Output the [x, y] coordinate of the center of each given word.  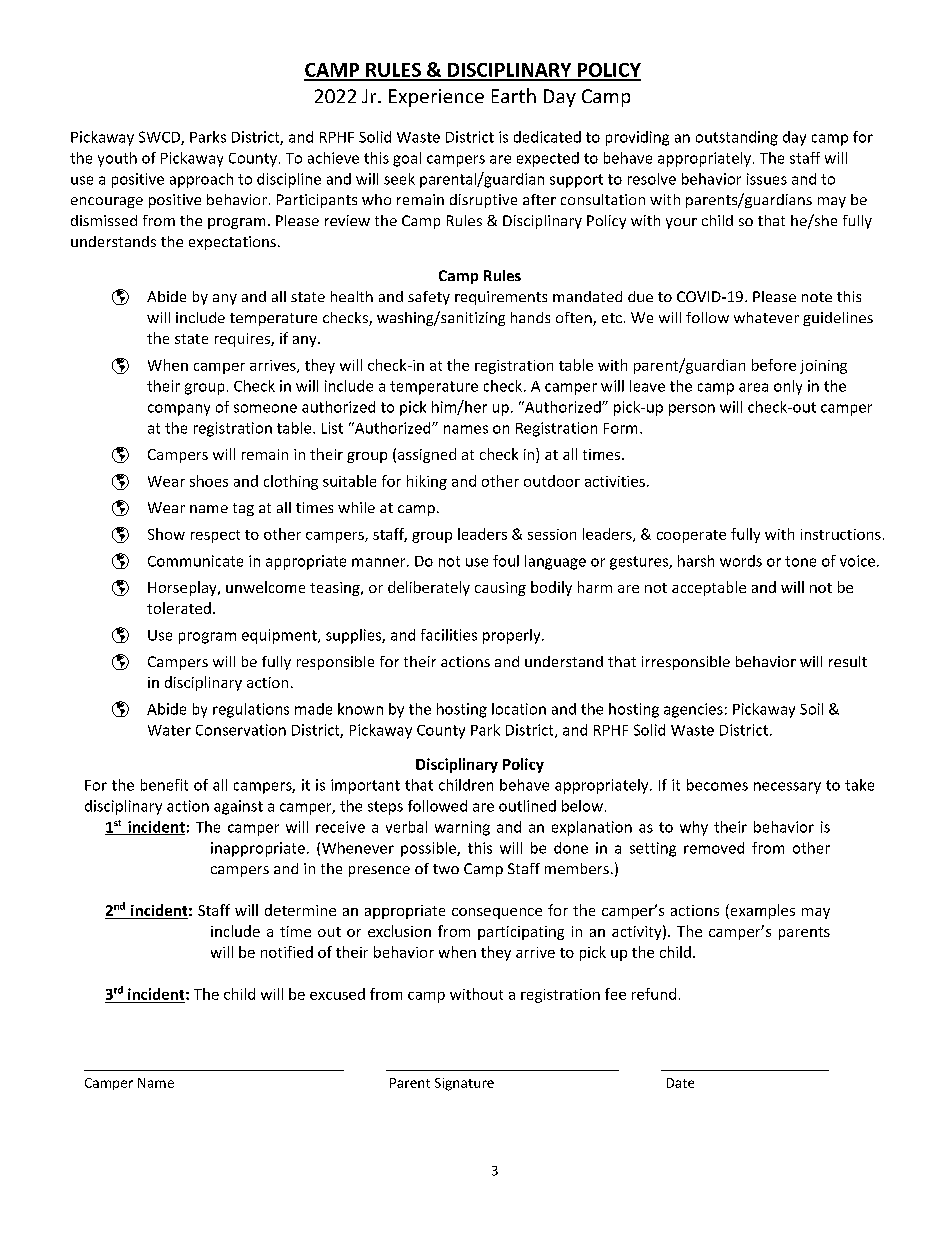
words [741, 561]
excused [337, 994]
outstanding [737, 138]
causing [500, 589]
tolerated [179, 608]
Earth [514, 95]
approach [201, 180]
